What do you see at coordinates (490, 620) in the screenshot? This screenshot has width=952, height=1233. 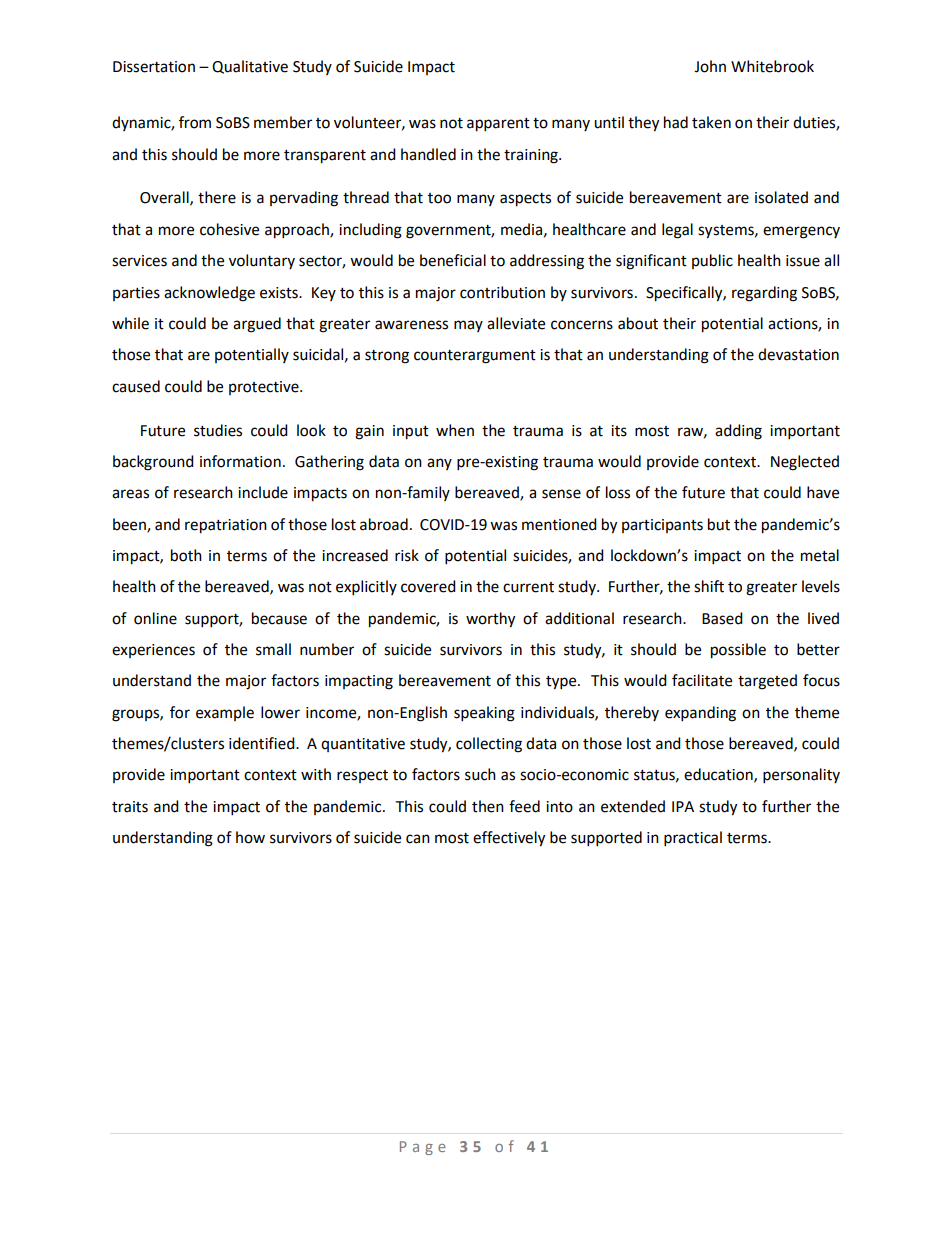 I see `worthy` at bounding box center [490, 620].
